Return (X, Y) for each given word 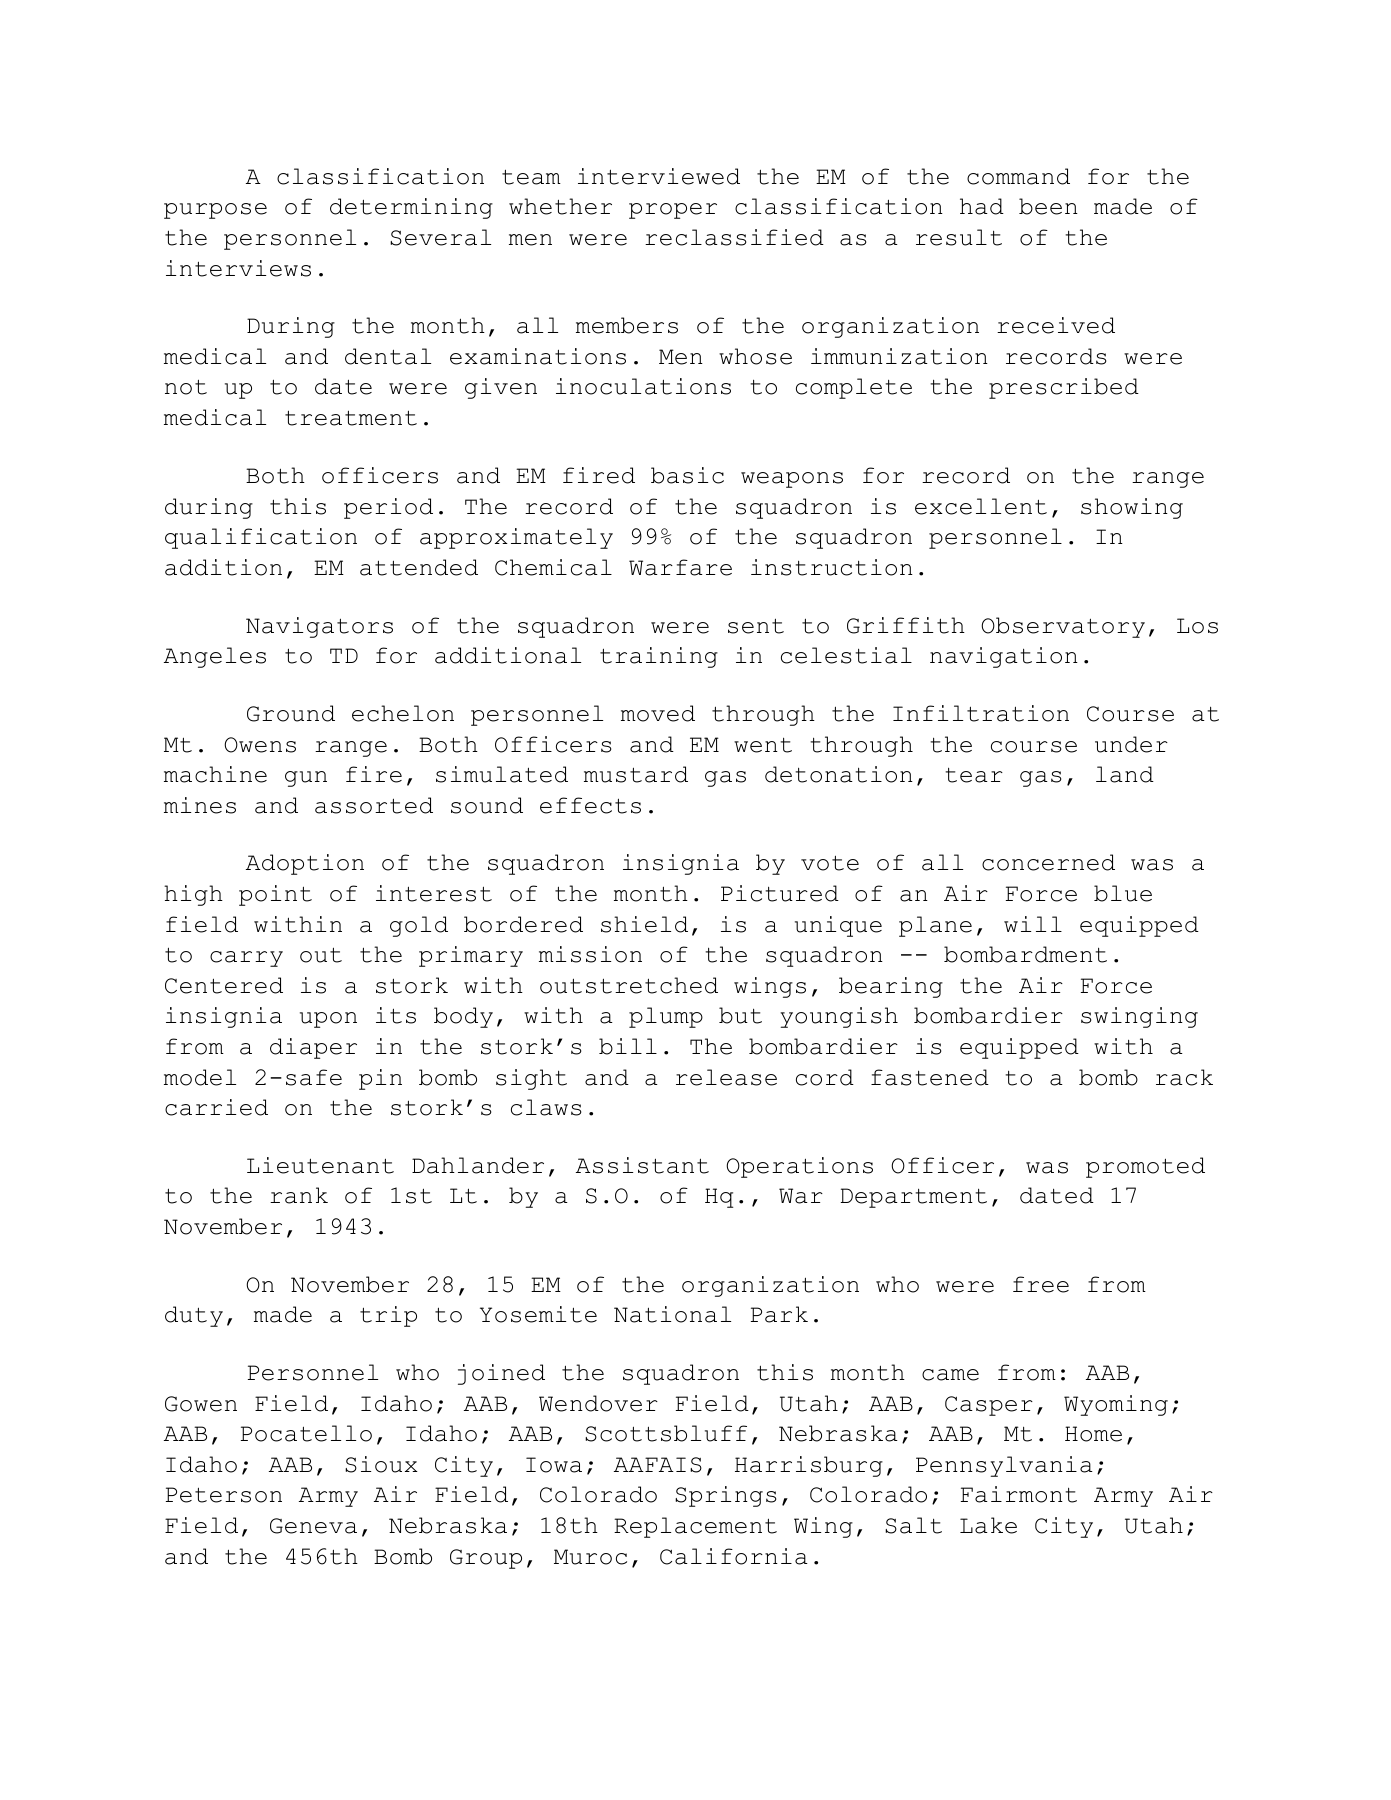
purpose (215, 211)
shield (644, 924)
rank (299, 1195)
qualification (261, 538)
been (1048, 206)
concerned (1048, 862)
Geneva (313, 1526)
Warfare (680, 567)
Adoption (305, 864)
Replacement (695, 1527)
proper (673, 211)
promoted (1145, 1167)
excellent (981, 506)
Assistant (642, 1165)
